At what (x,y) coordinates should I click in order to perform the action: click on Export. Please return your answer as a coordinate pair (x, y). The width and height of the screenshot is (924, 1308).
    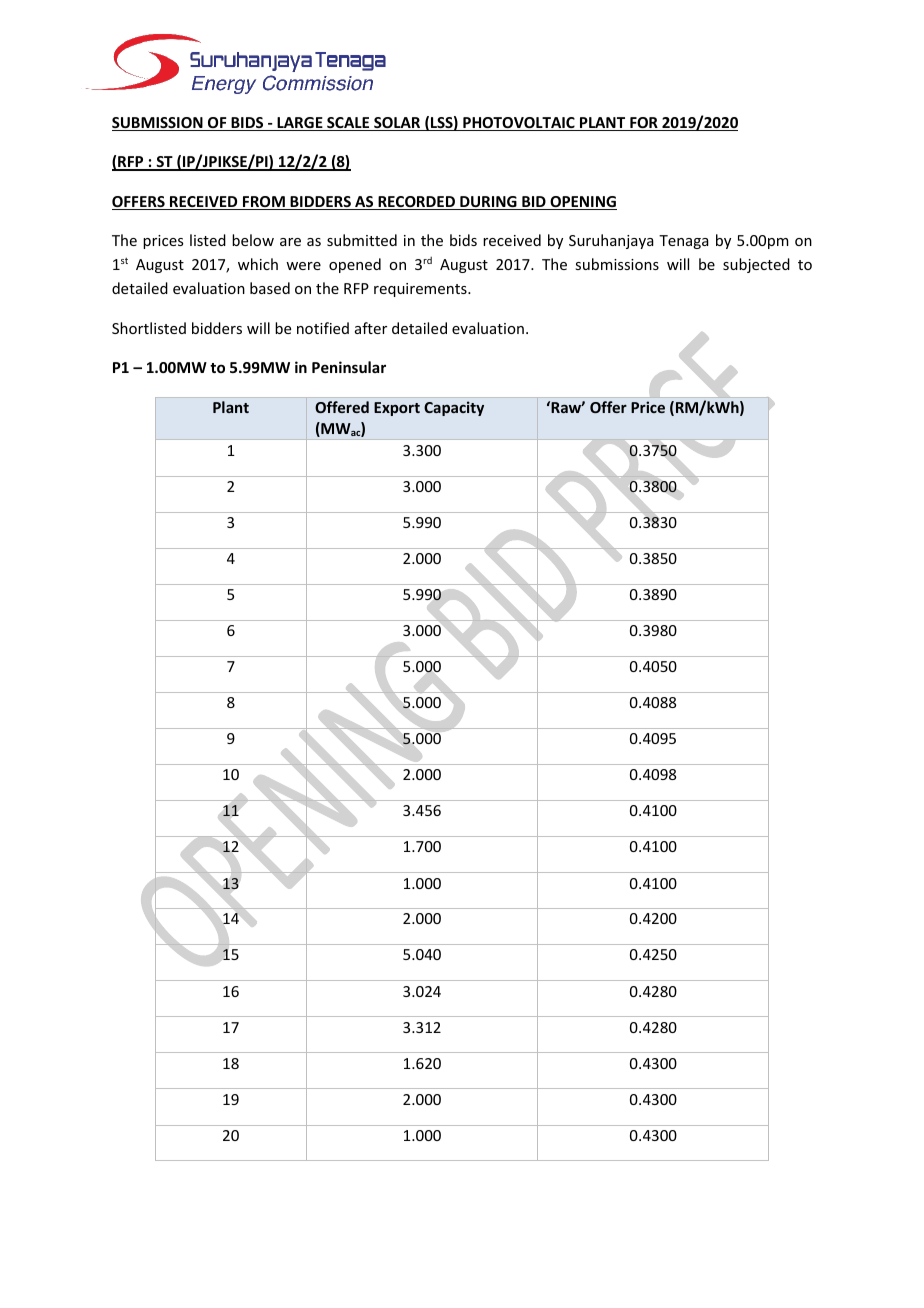
    Looking at the image, I should click on (397, 409).
